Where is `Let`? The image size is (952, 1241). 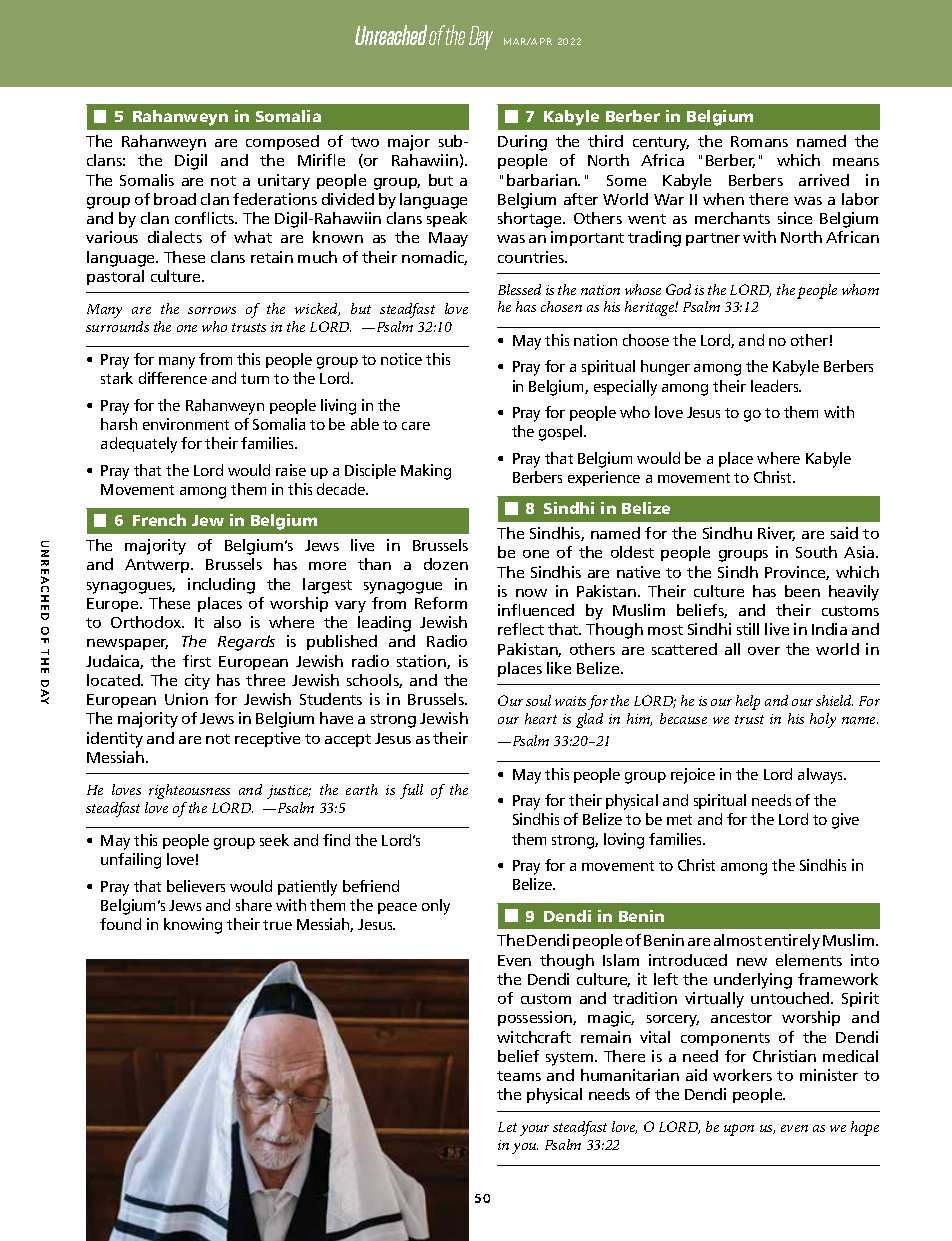
Let is located at coordinates (507, 1127).
